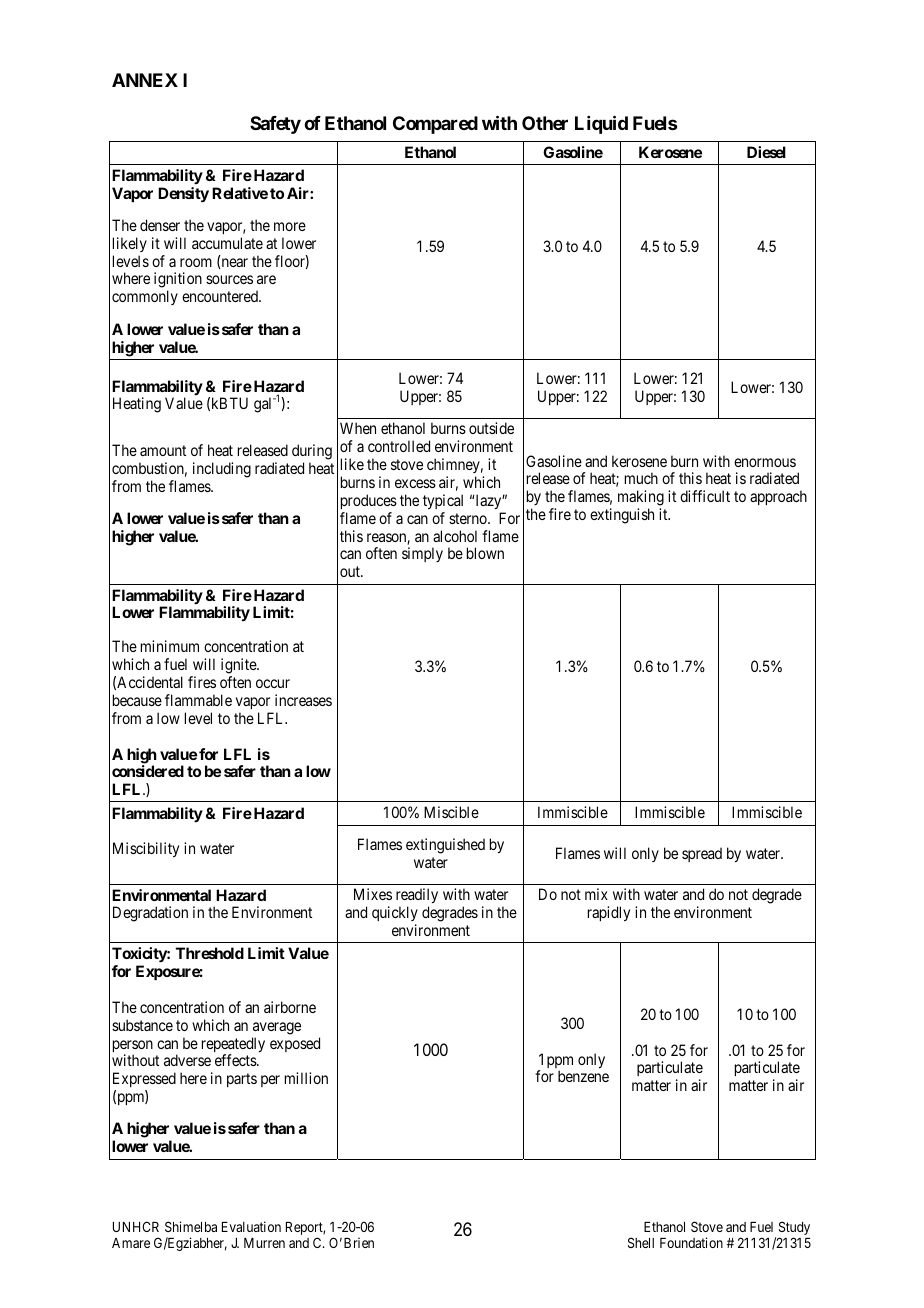  What do you see at coordinates (641, 1242) in the screenshot?
I see `Shell` at bounding box center [641, 1242].
